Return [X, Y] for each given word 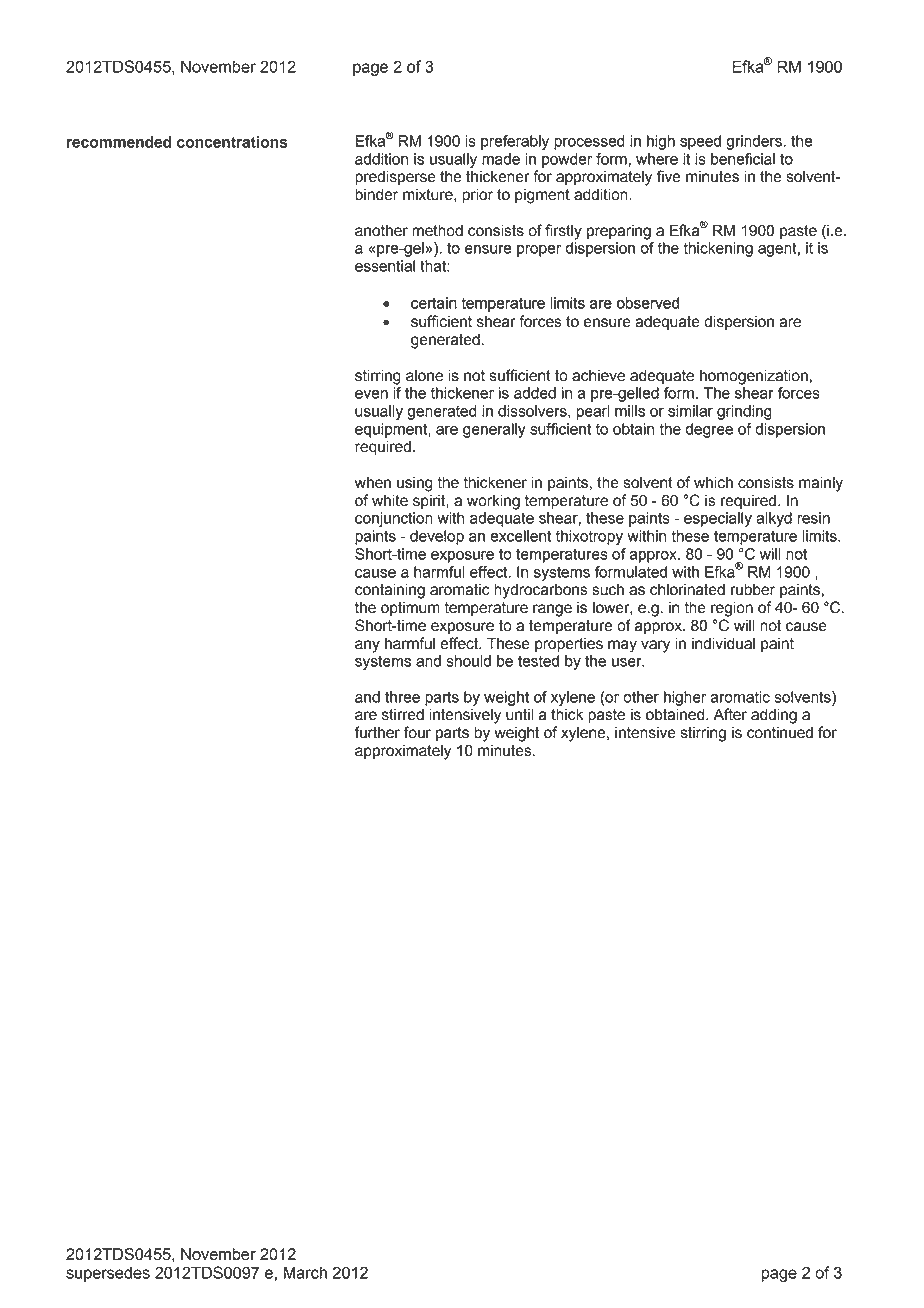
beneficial [743, 159]
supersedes [108, 1274]
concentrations [232, 142]
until [520, 714]
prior [477, 196]
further [377, 732]
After [730, 714]
